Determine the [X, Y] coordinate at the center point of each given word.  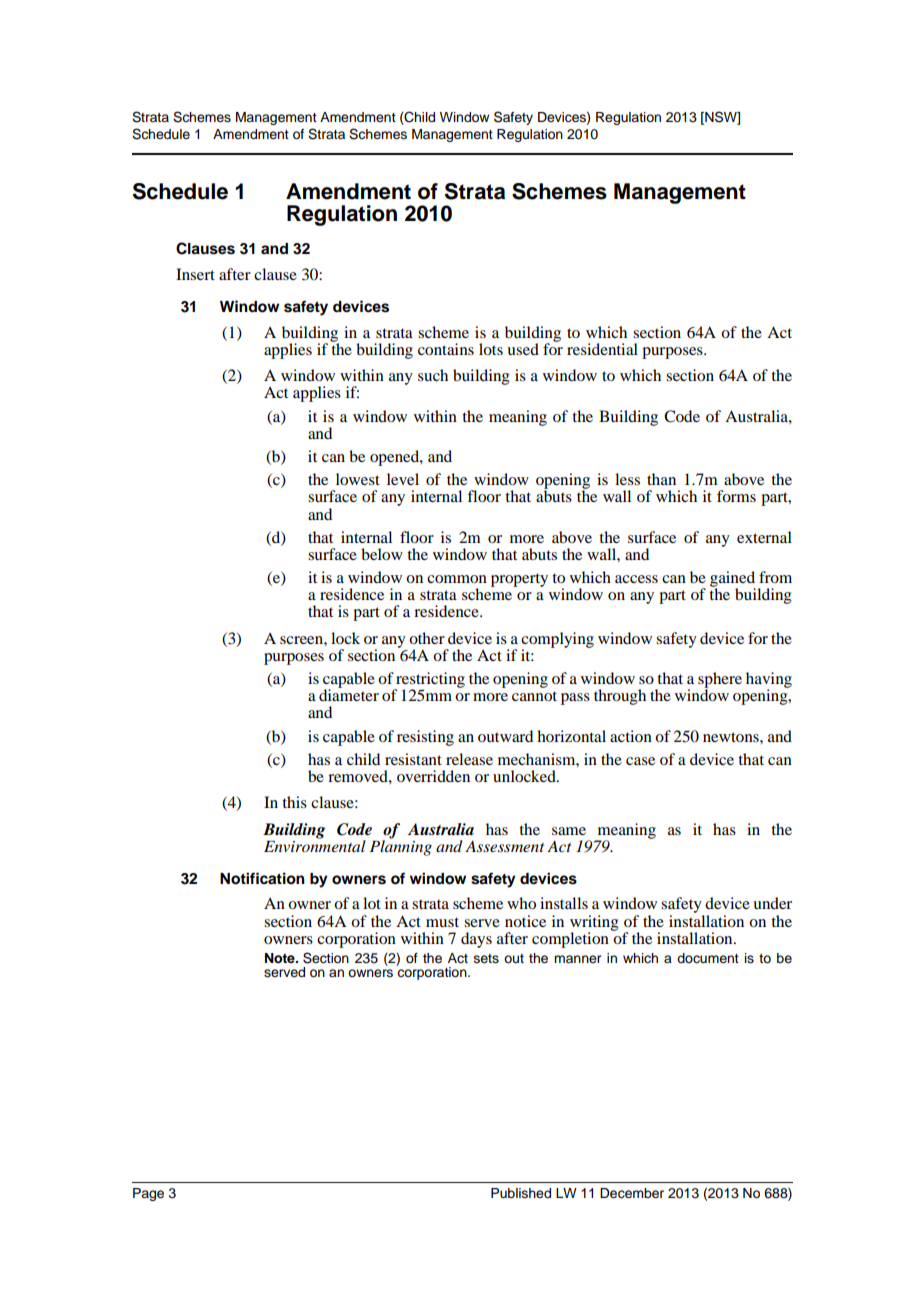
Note [281, 958]
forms [736, 496]
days [476, 940]
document [708, 958]
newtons [732, 737]
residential [602, 349]
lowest [358, 479]
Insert [195, 274]
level [403, 479]
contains [446, 349]
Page [148, 1194]
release [469, 759]
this [294, 802]
